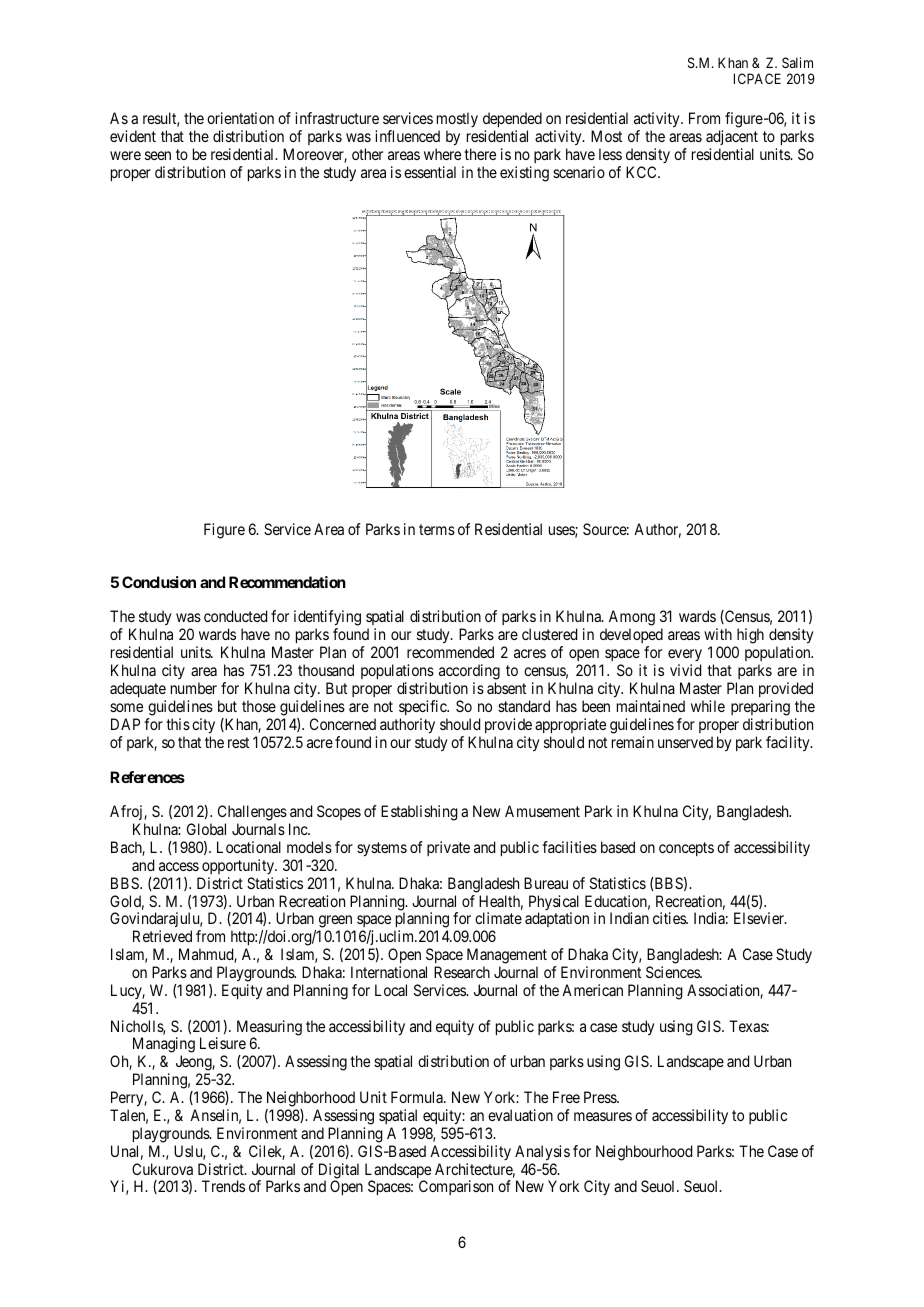 The width and height of the screenshot is (924, 1307). Describe the element at coordinates (206, 829) in the screenshot. I see `Global` at that location.
